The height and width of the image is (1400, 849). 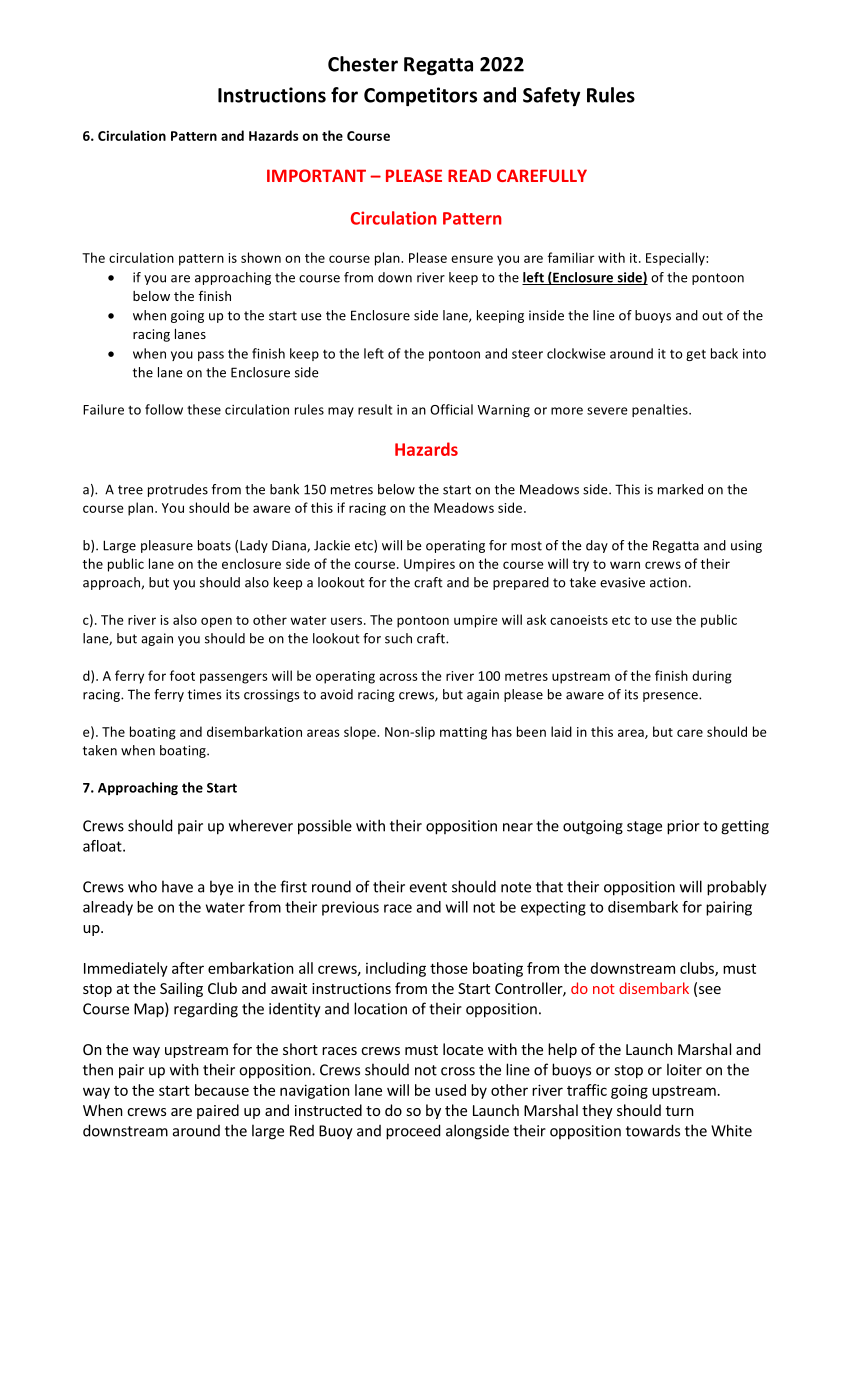 I want to click on action, so click(x=668, y=582).
